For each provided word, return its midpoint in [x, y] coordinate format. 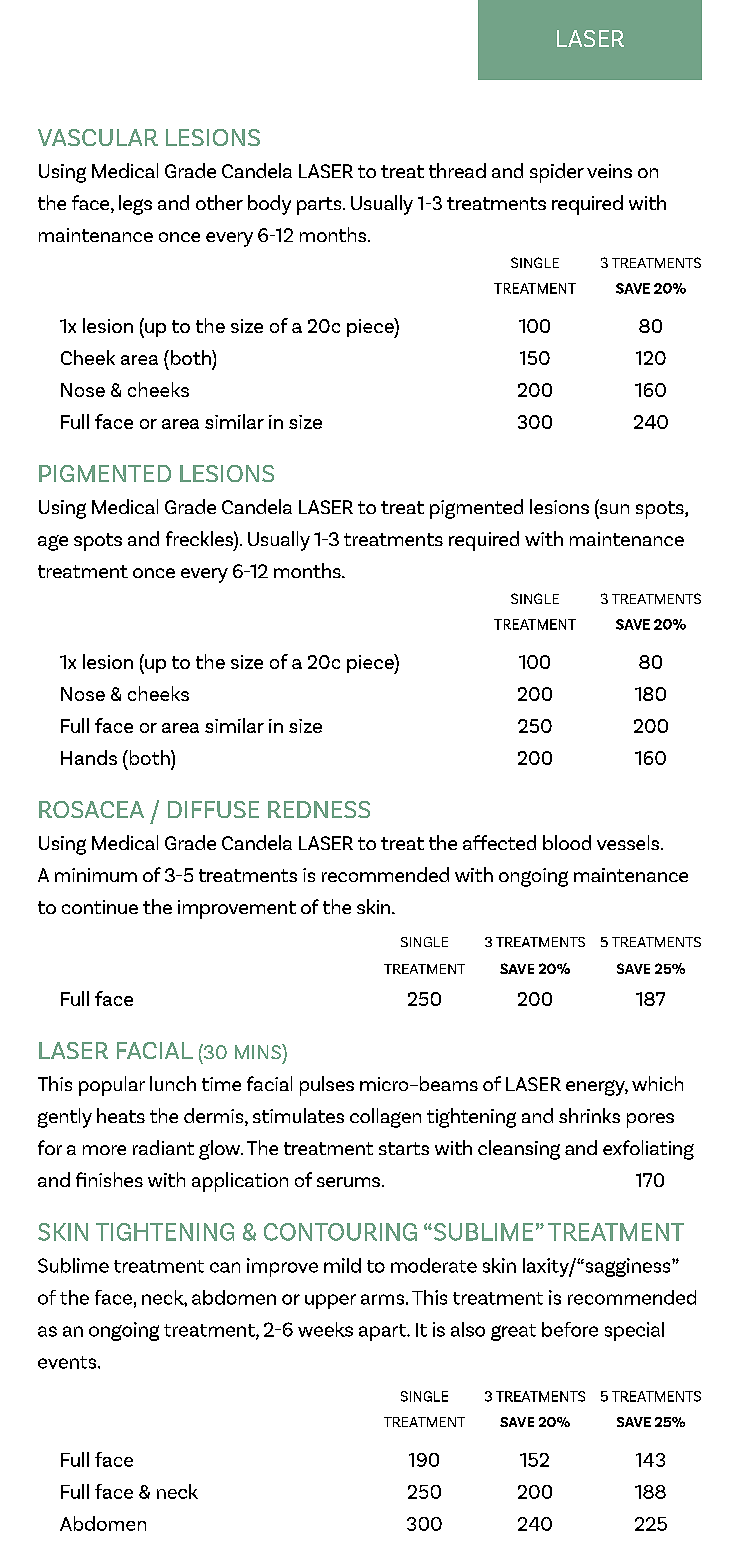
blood [567, 842]
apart [384, 1332]
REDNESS [319, 809]
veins [609, 171]
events [68, 1362]
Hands [89, 757]
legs [135, 205]
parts [320, 206]
